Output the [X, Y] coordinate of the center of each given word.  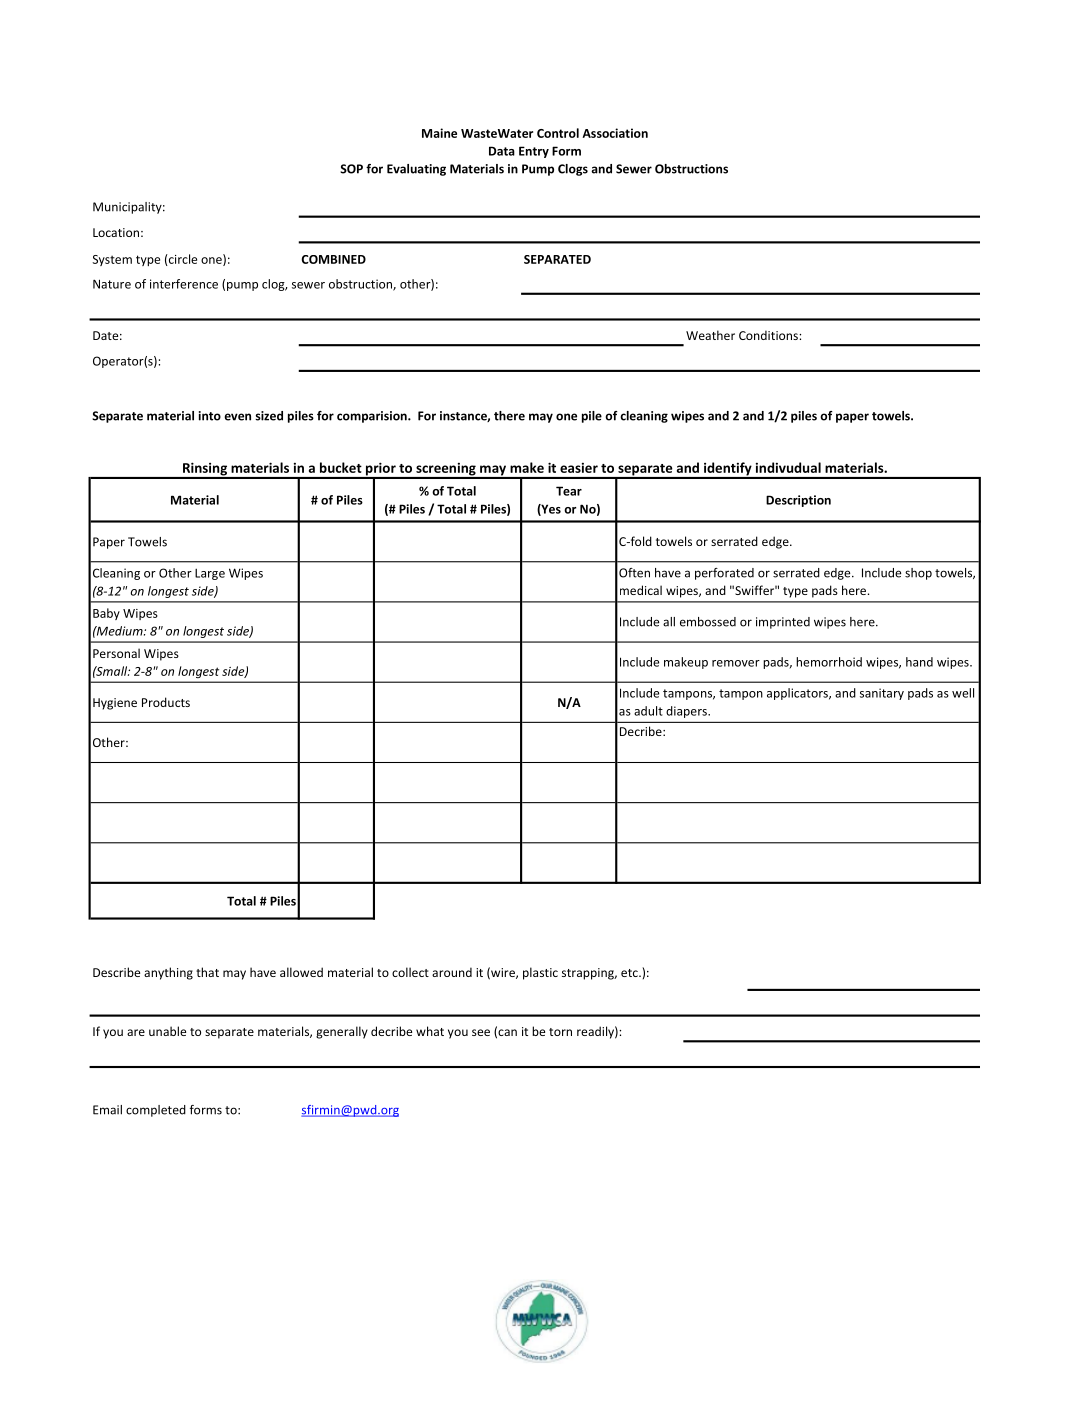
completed [156, 1111]
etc [630, 973]
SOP [351, 169]
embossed [708, 622]
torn [560, 1032]
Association [615, 133]
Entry [534, 152]
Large [210, 574]
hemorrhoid [829, 662]
